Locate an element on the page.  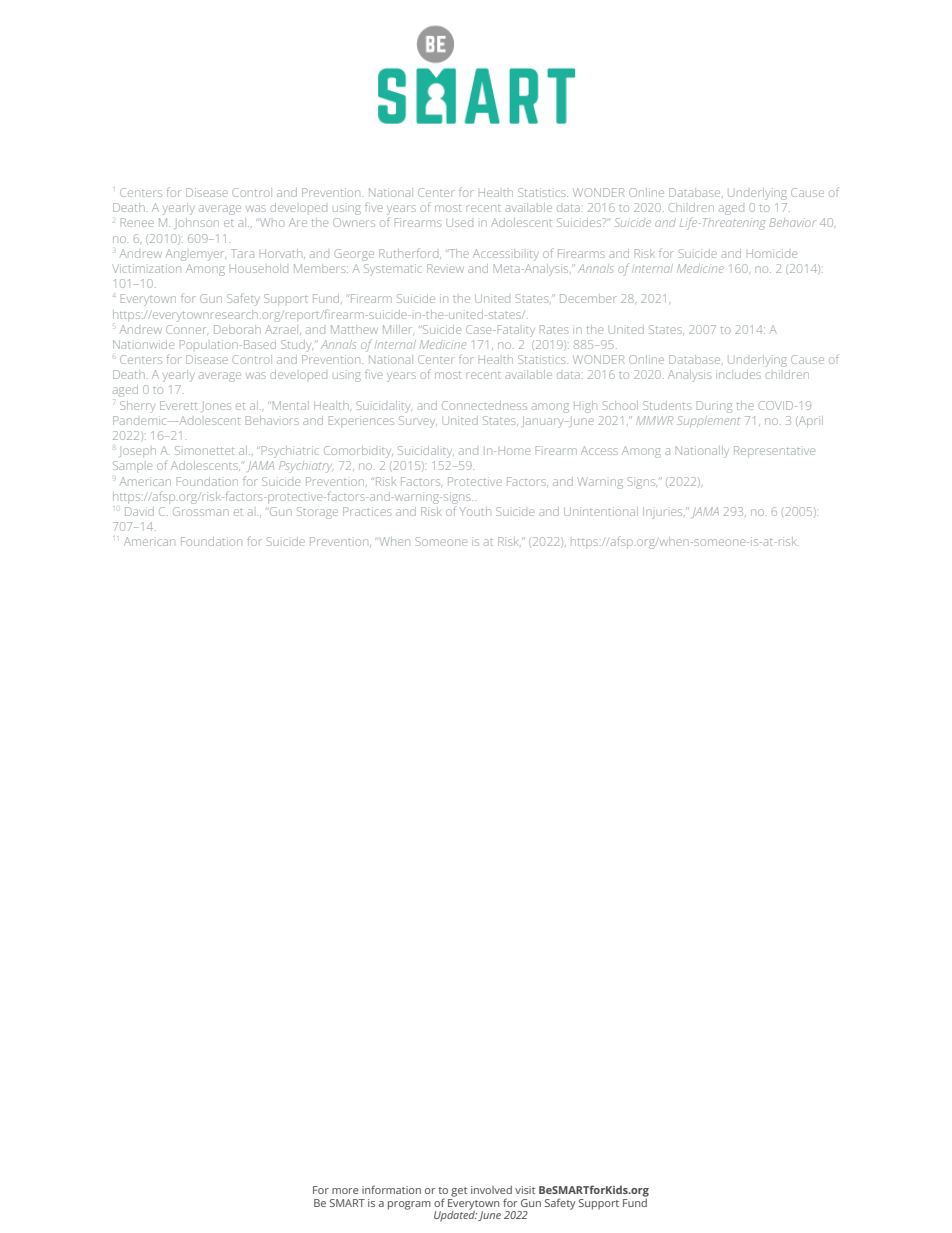
Review is located at coordinates (445, 268).
